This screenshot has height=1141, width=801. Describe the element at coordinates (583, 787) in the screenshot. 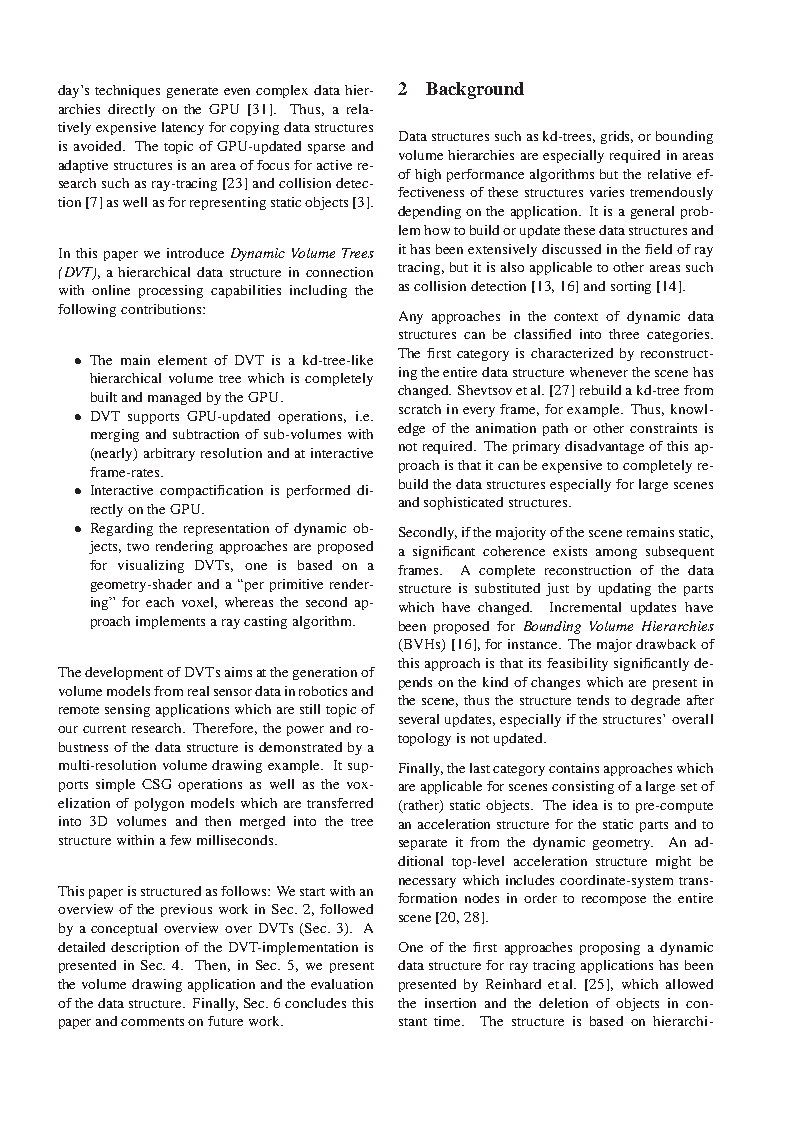

I see `consisting` at that location.
